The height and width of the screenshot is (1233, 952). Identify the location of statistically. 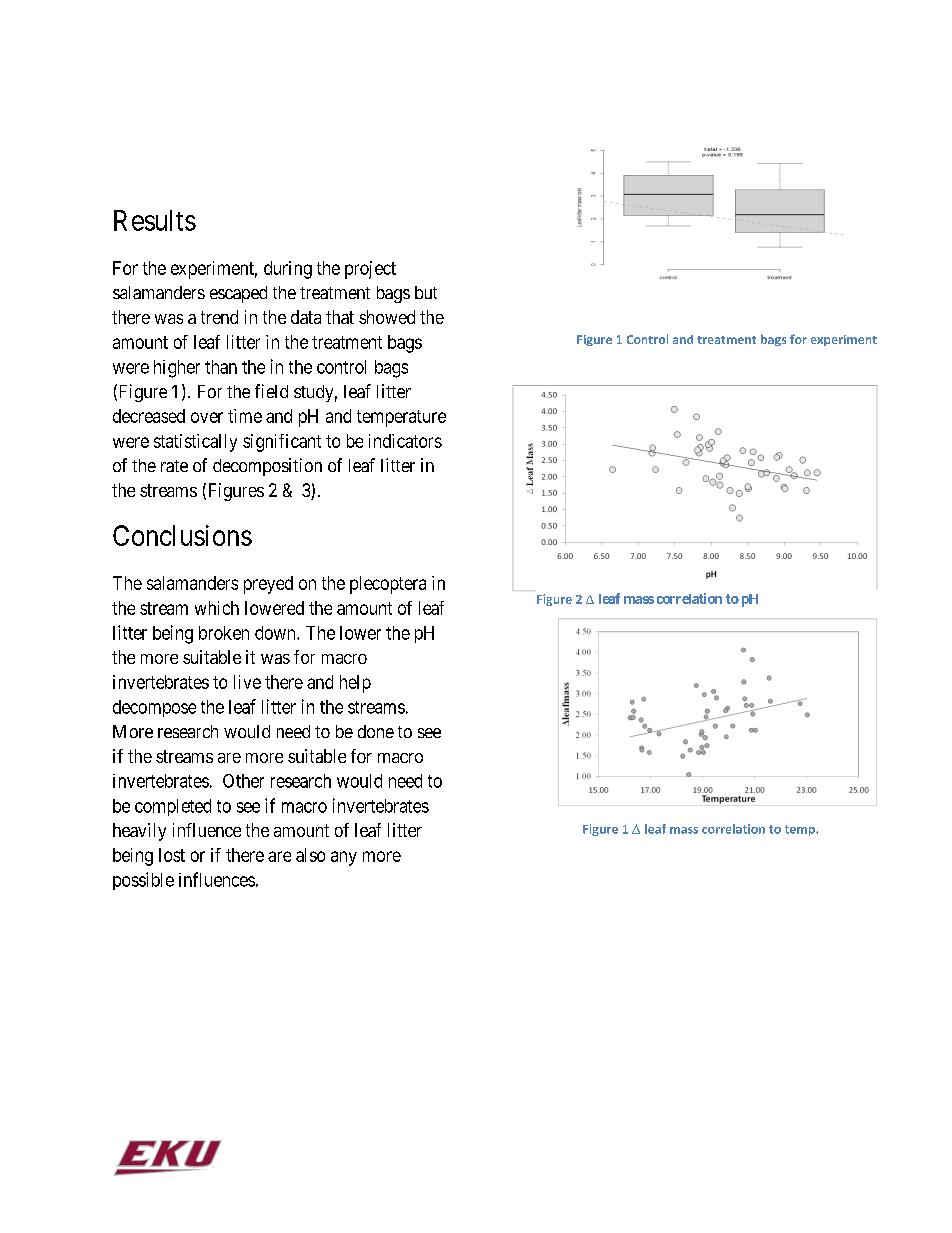
(195, 443).
